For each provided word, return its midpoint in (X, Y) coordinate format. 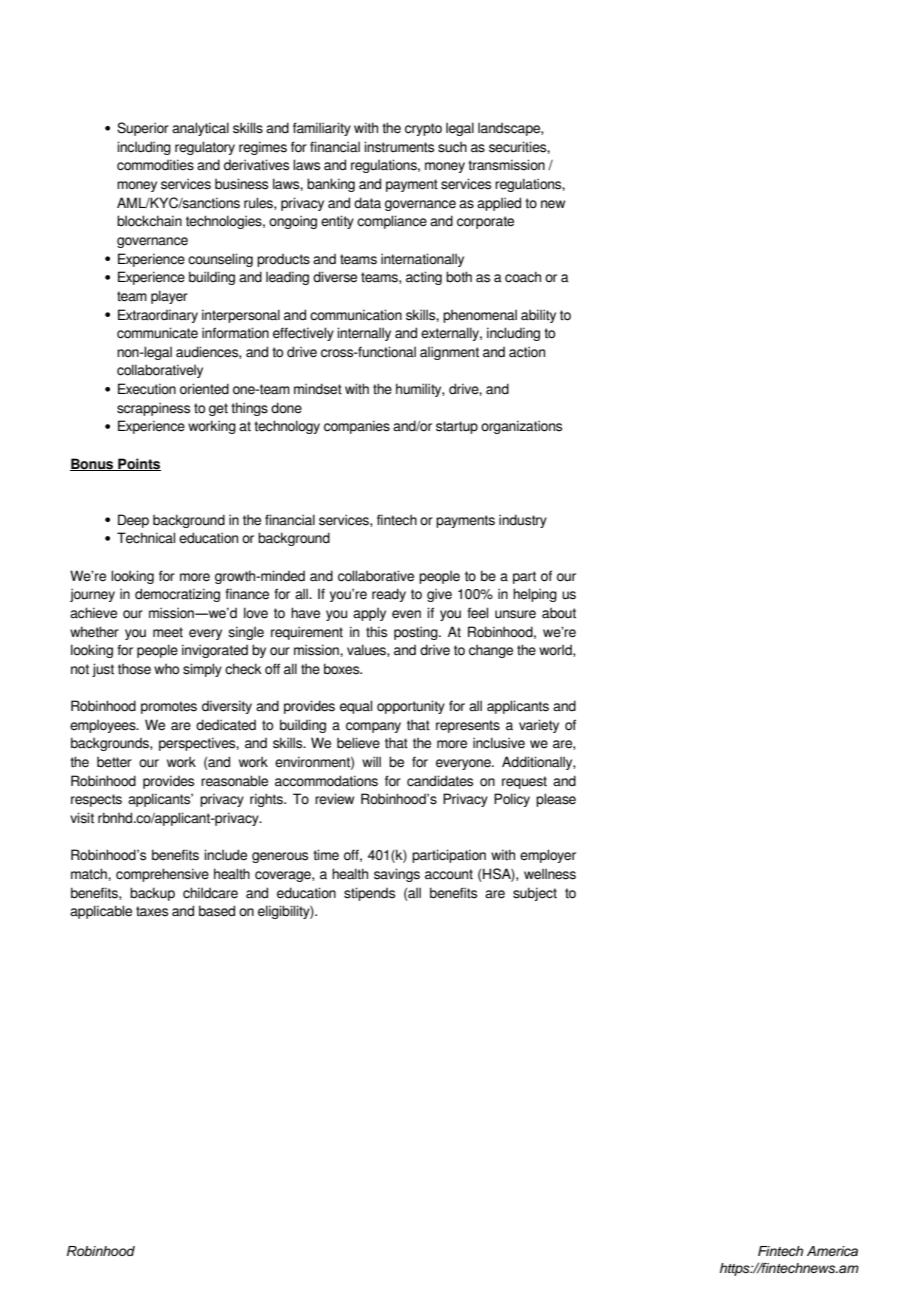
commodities (155, 165)
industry (523, 521)
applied (499, 204)
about (559, 613)
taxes (152, 911)
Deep (133, 521)
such (452, 147)
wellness (550, 874)
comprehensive (162, 875)
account (449, 874)
